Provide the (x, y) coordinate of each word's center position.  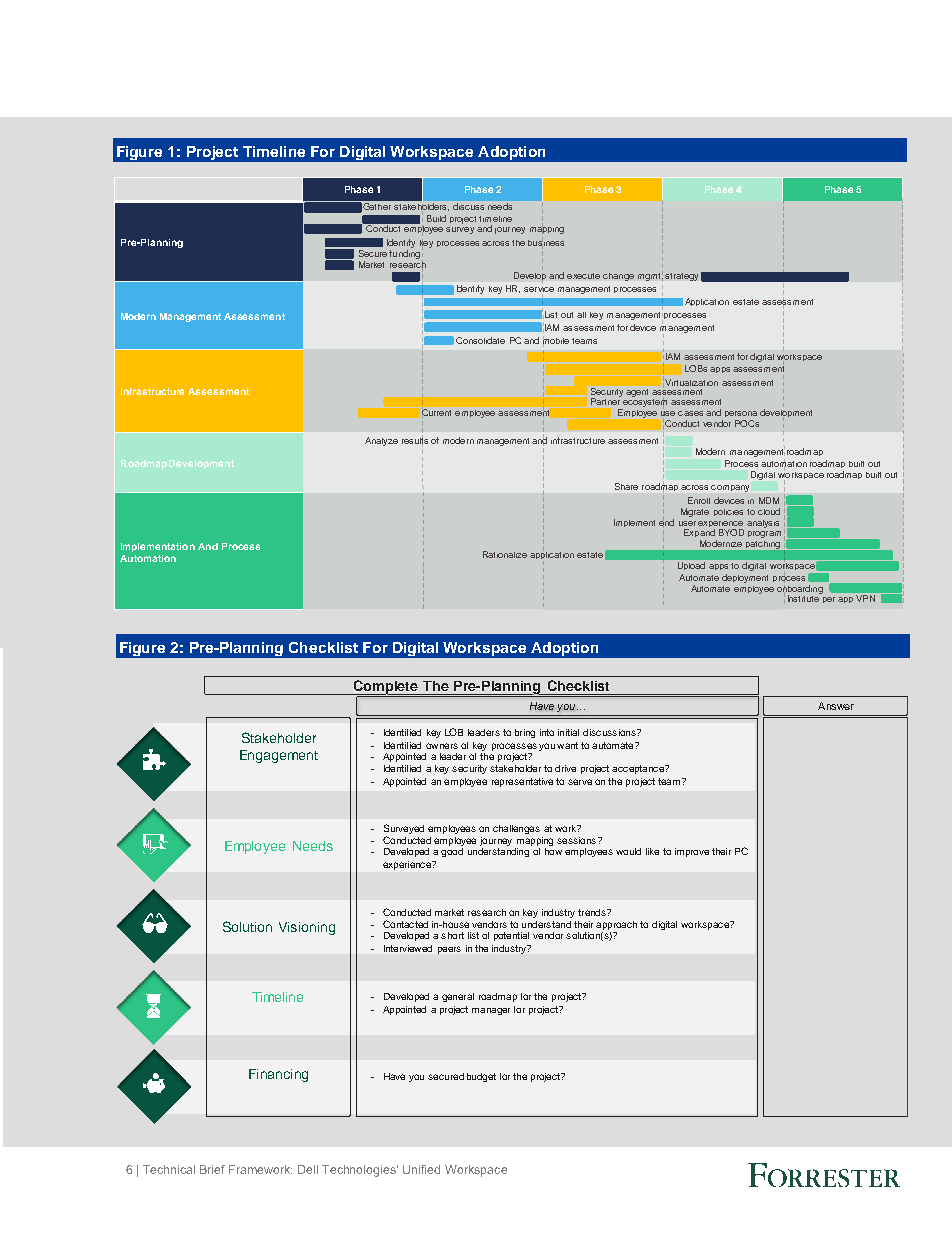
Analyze (381, 441)
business (546, 243)
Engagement (279, 756)
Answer (836, 706)
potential (511, 936)
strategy (681, 277)
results (415, 441)
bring (525, 733)
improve (692, 852)
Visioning (307, 928)
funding (404, 253)
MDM (769, 500)
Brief (212, 1169)
